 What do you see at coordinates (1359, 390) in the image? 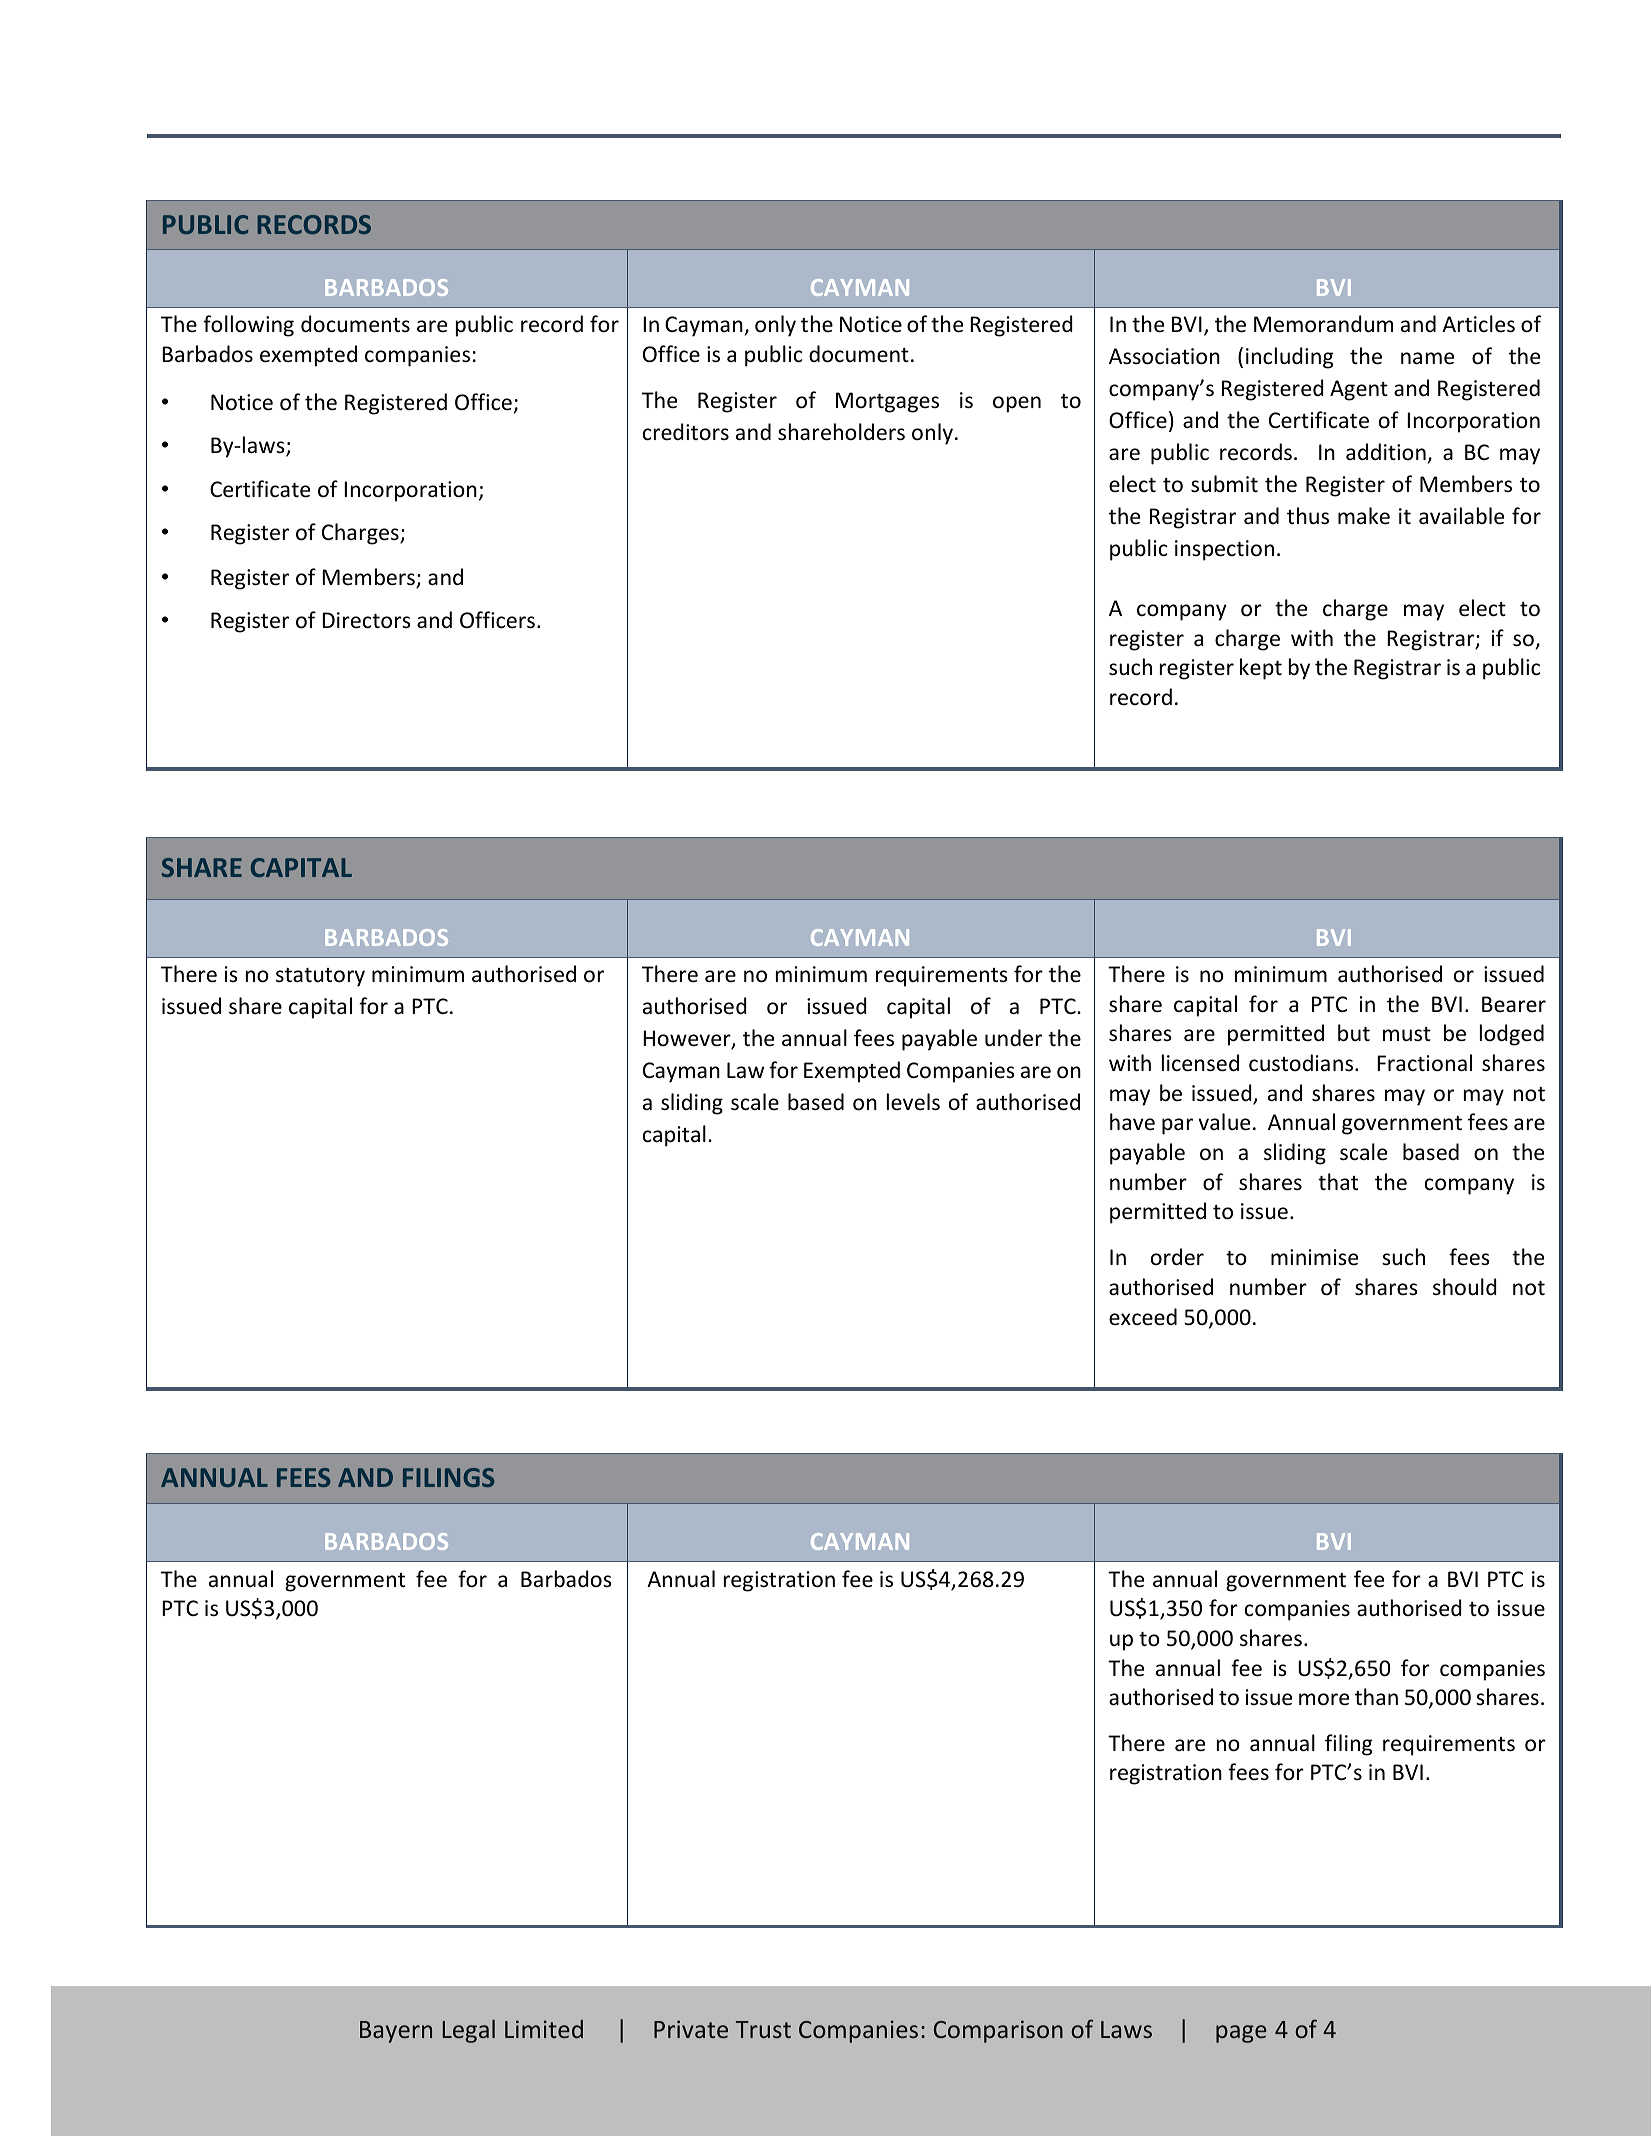
I see `Agent` at bounding box center [1359, 390].
